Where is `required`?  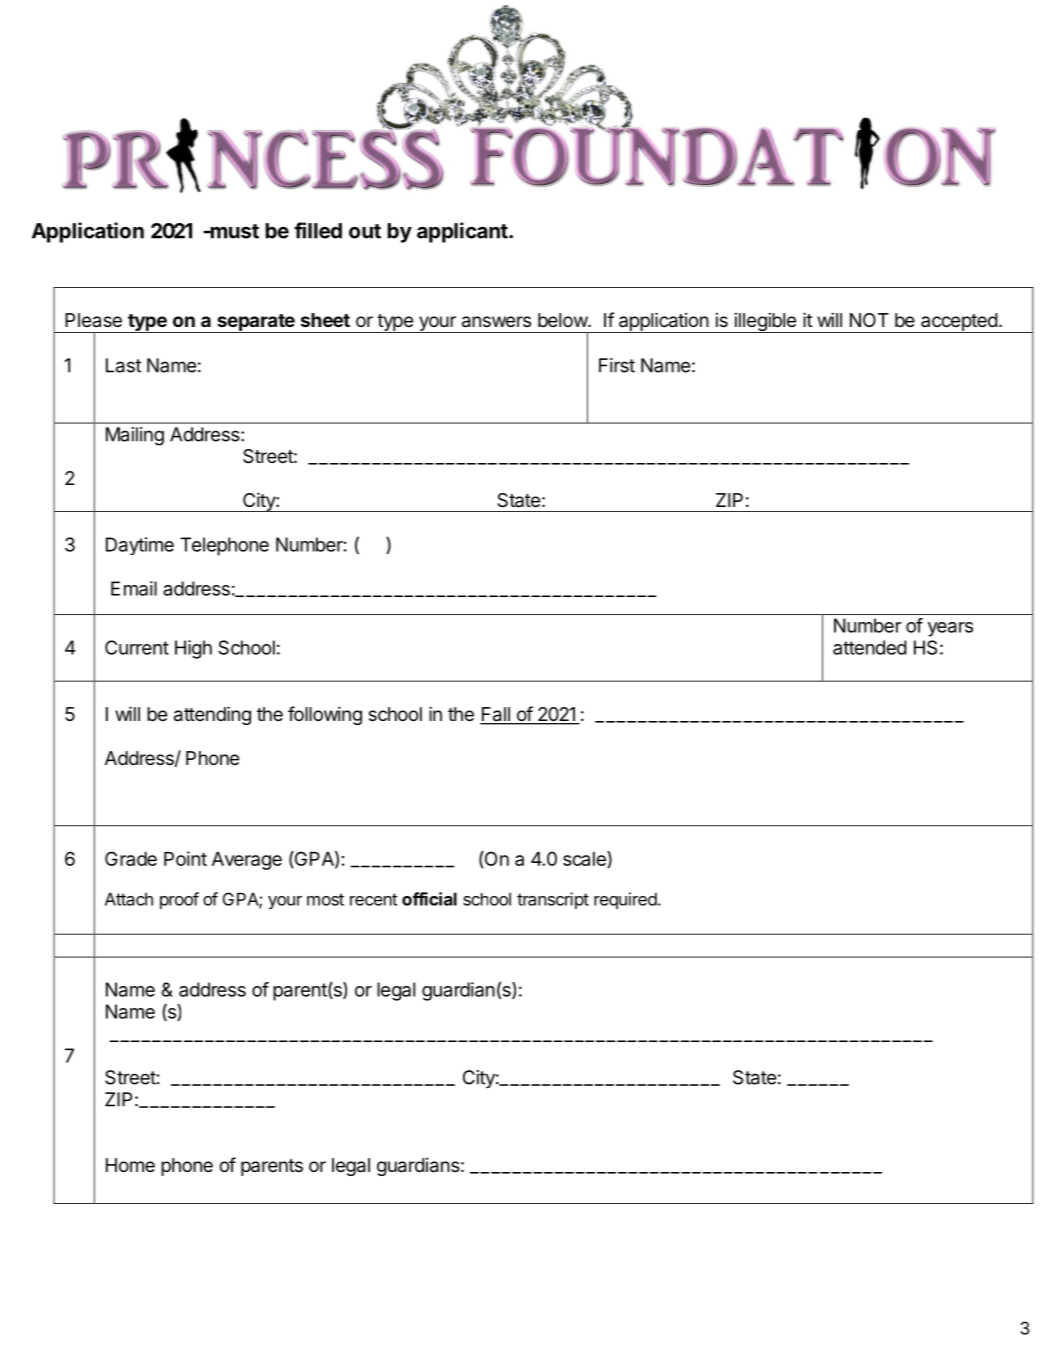 required is located at coordinates (625, 900).
